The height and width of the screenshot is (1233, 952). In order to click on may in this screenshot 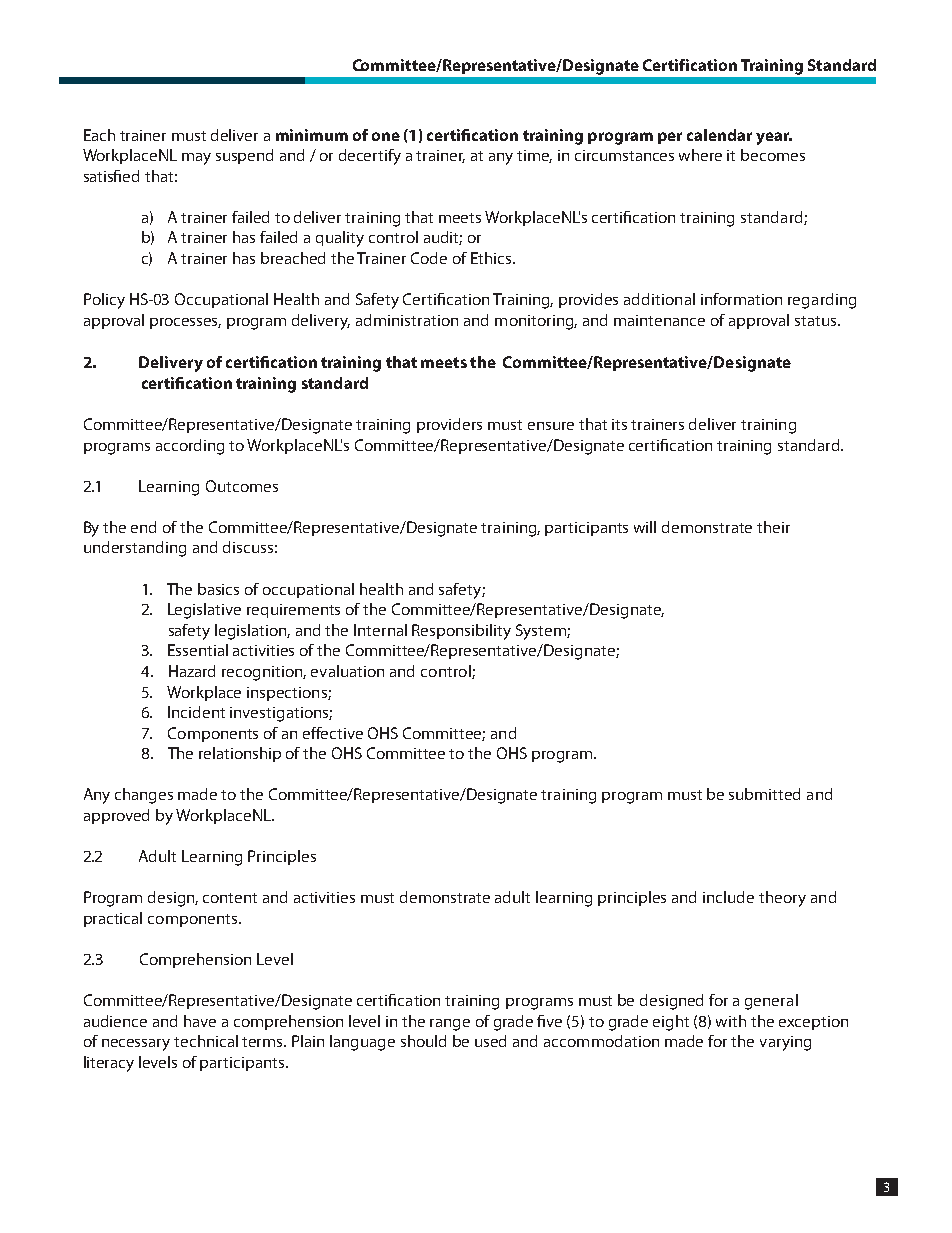, I will do `click(196, 159)`.
